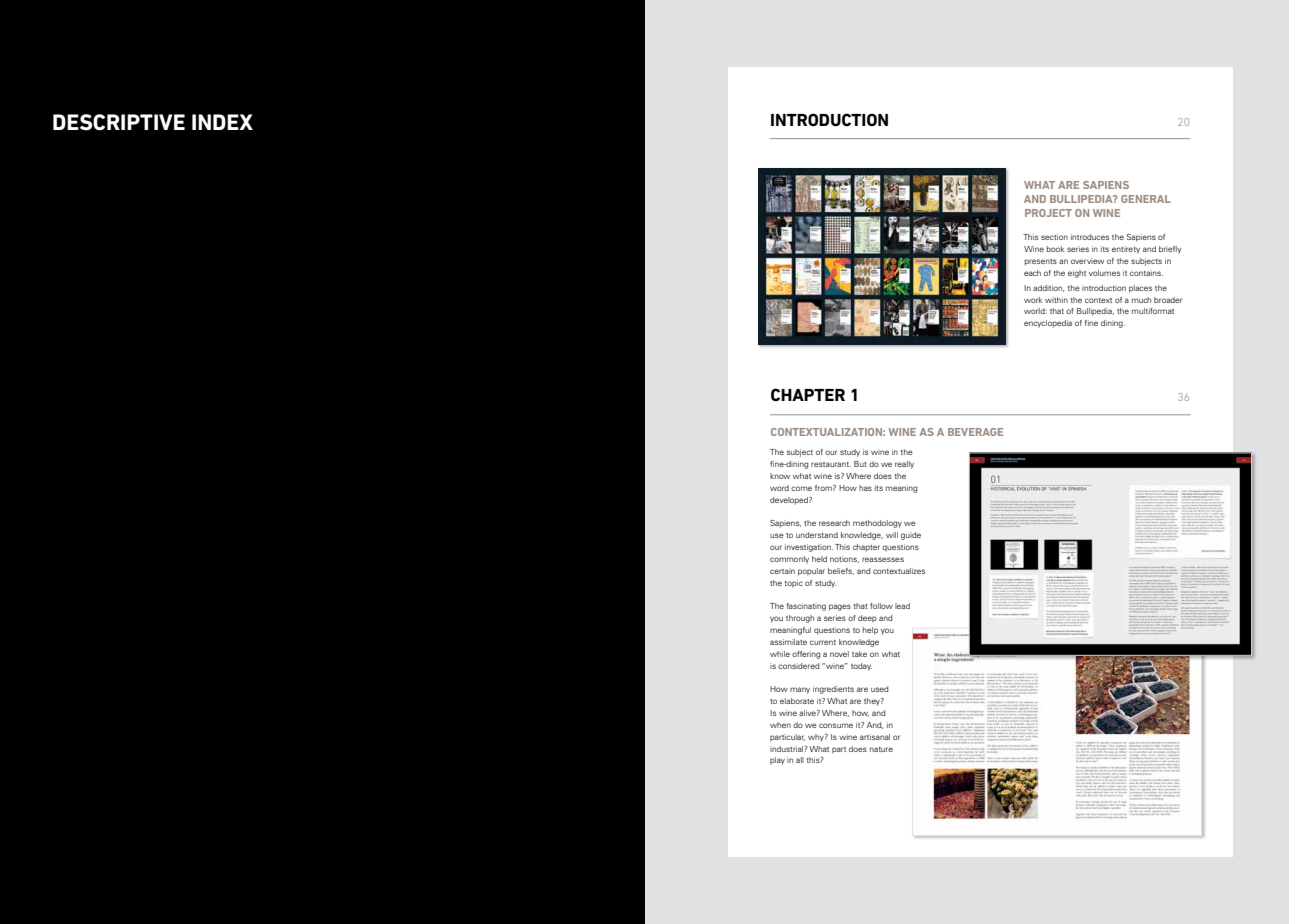  Describe the element at coordinates (777, 761) in the image. I see `play` at that location.
